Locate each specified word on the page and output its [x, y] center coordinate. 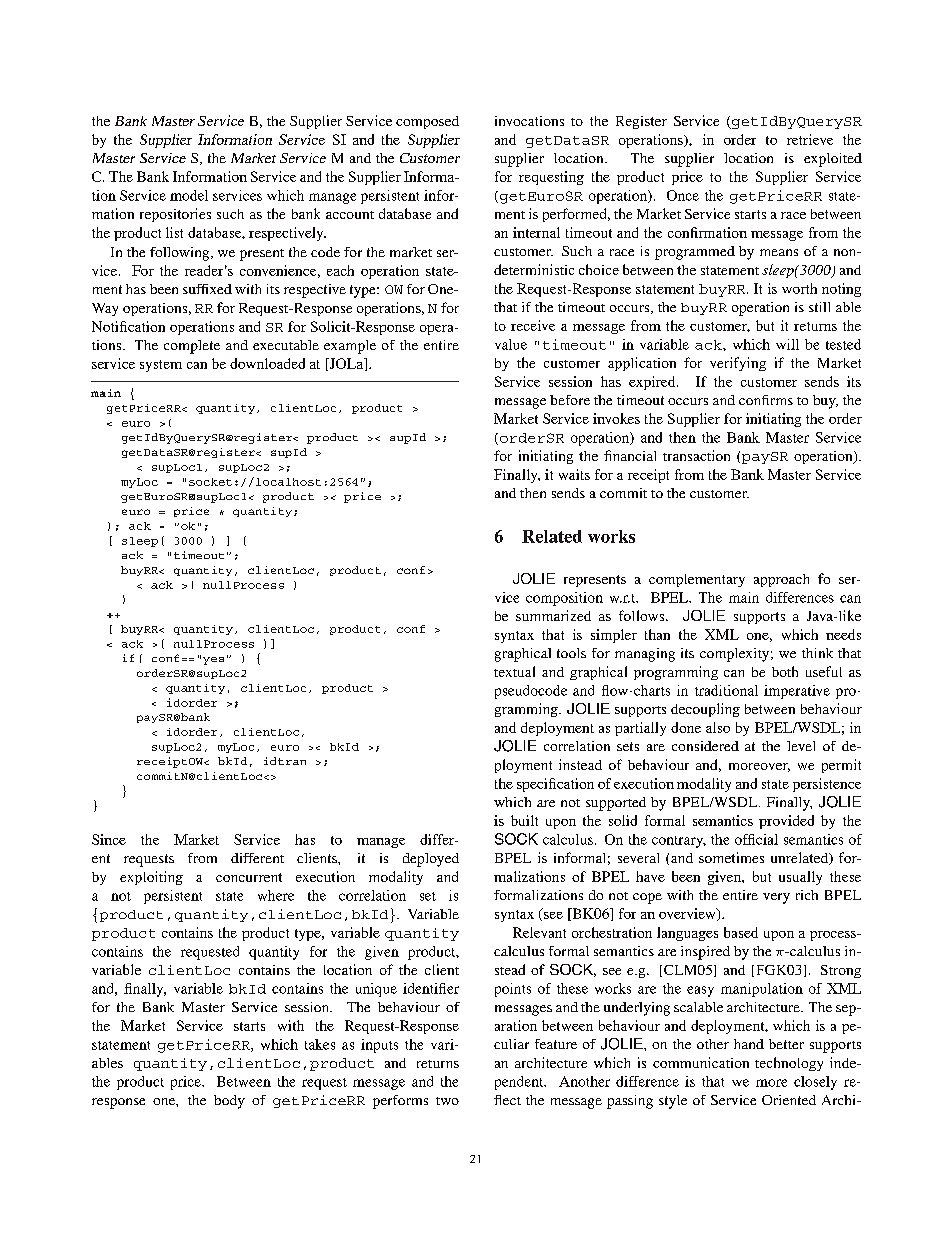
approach [781, 580]
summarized [553, 615]
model [189, 195]
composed [427, 122]
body [229, 1102]
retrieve [810, 139]
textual [514, 671]
